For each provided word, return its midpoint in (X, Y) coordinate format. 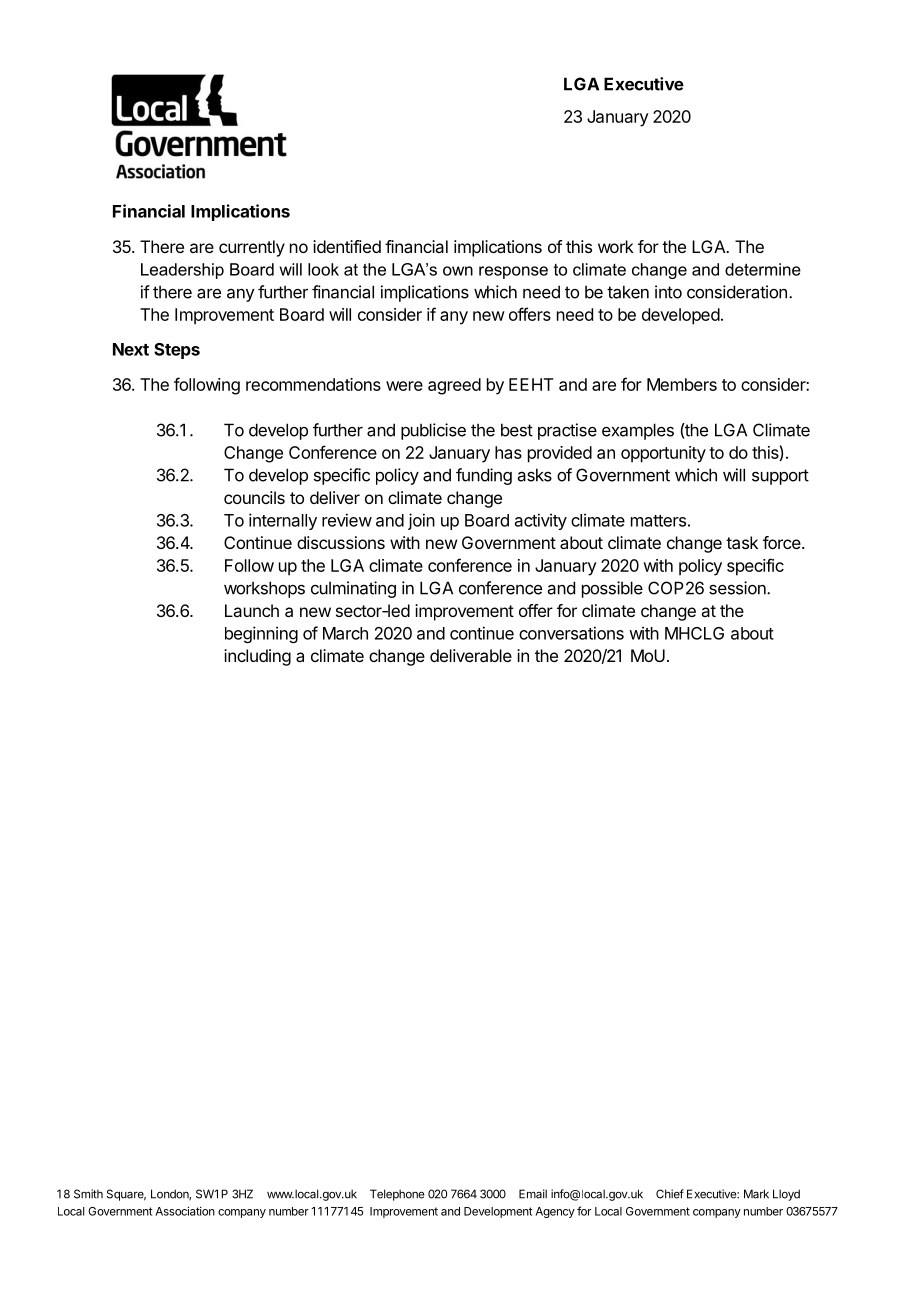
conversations (571, 633)
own (458, 271)
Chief (670, 1194)
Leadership (182, 271)
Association (185, 1211)
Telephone (397, 1195)
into (668, 292)
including (257, 657)
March (345, 633)
